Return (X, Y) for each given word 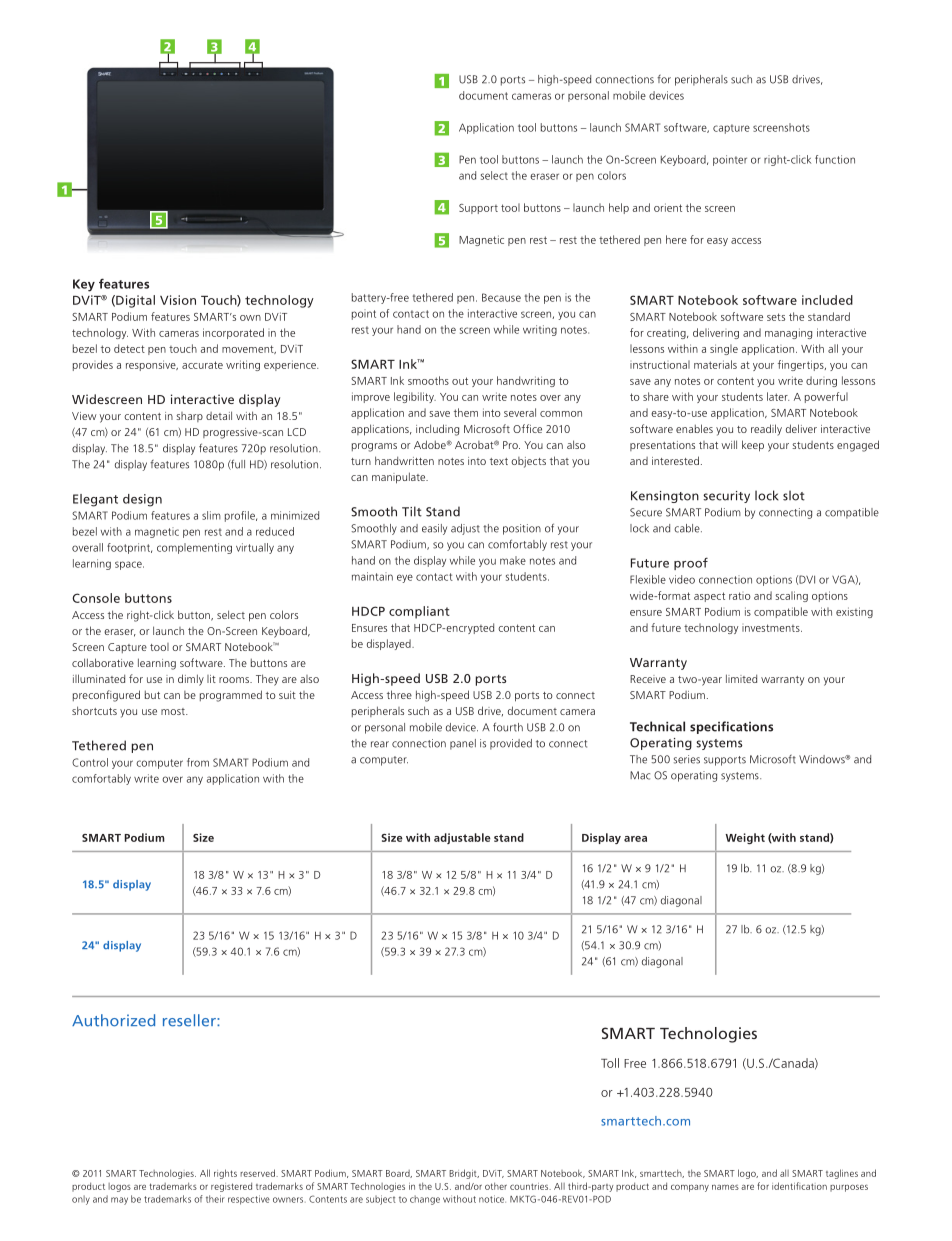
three (399, 694)
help (619, 208)
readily (766, 430)
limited (741, 678)
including (437, 430)
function (835, 159)
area (635, 839)
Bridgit (464, 1174)
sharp (189, 417)
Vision (178, 300)
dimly (191, 680)
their (215, 1199)
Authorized (113, 1020)
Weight (745, 838)
